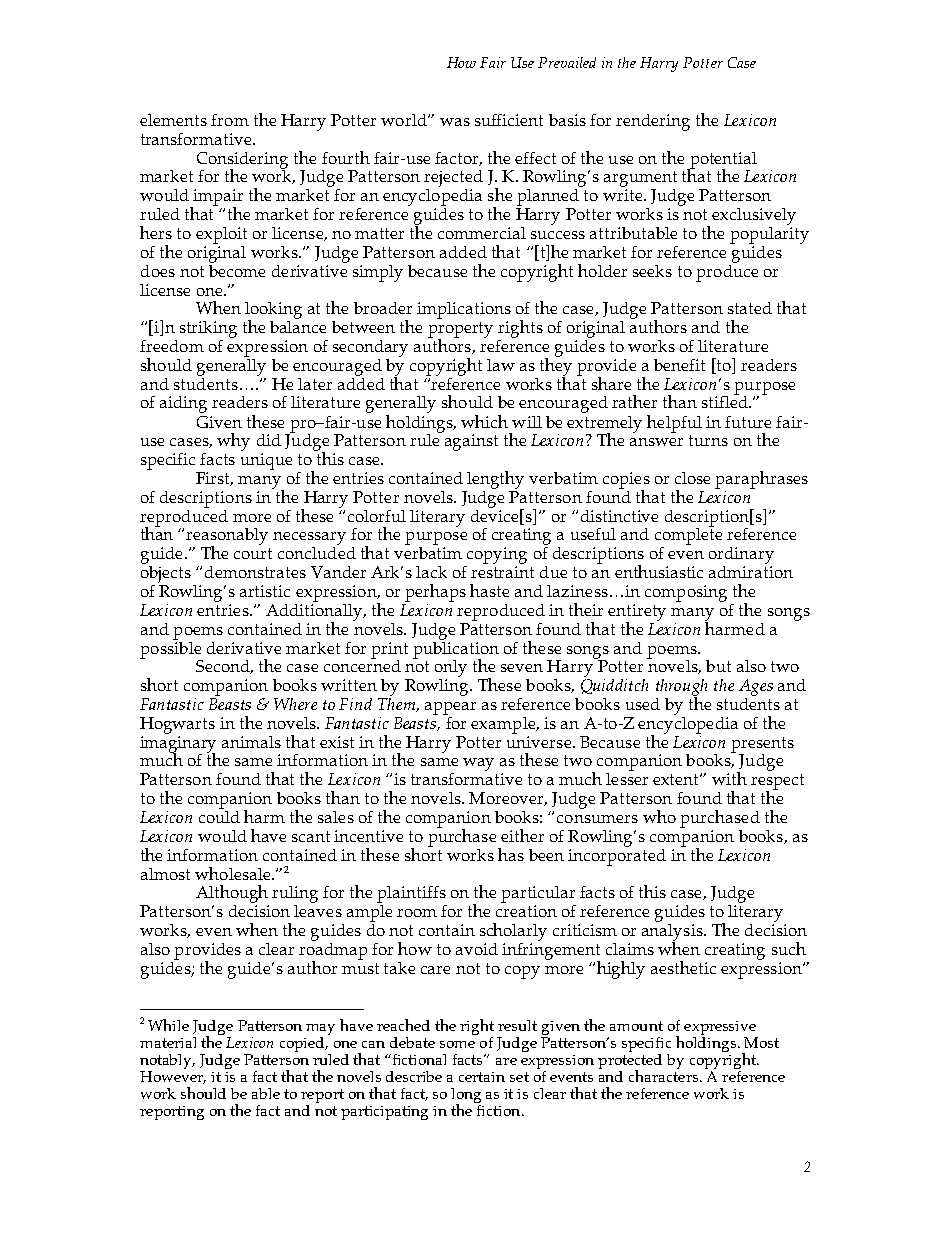  Describe the element at coordinates (455, 122) in the document. I see `was` at that location.
